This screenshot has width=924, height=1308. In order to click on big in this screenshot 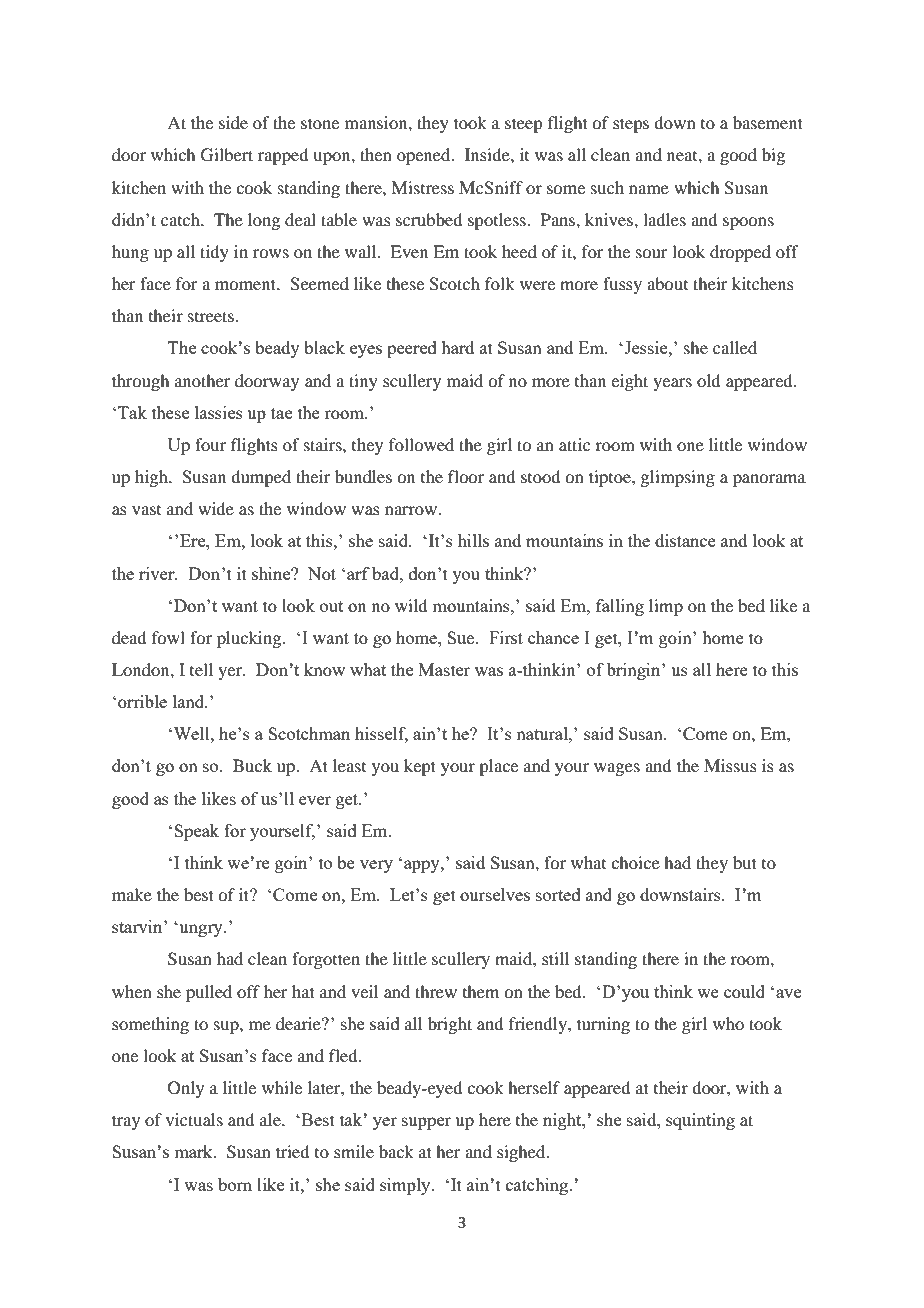, I will do `click(773, 156)`.
